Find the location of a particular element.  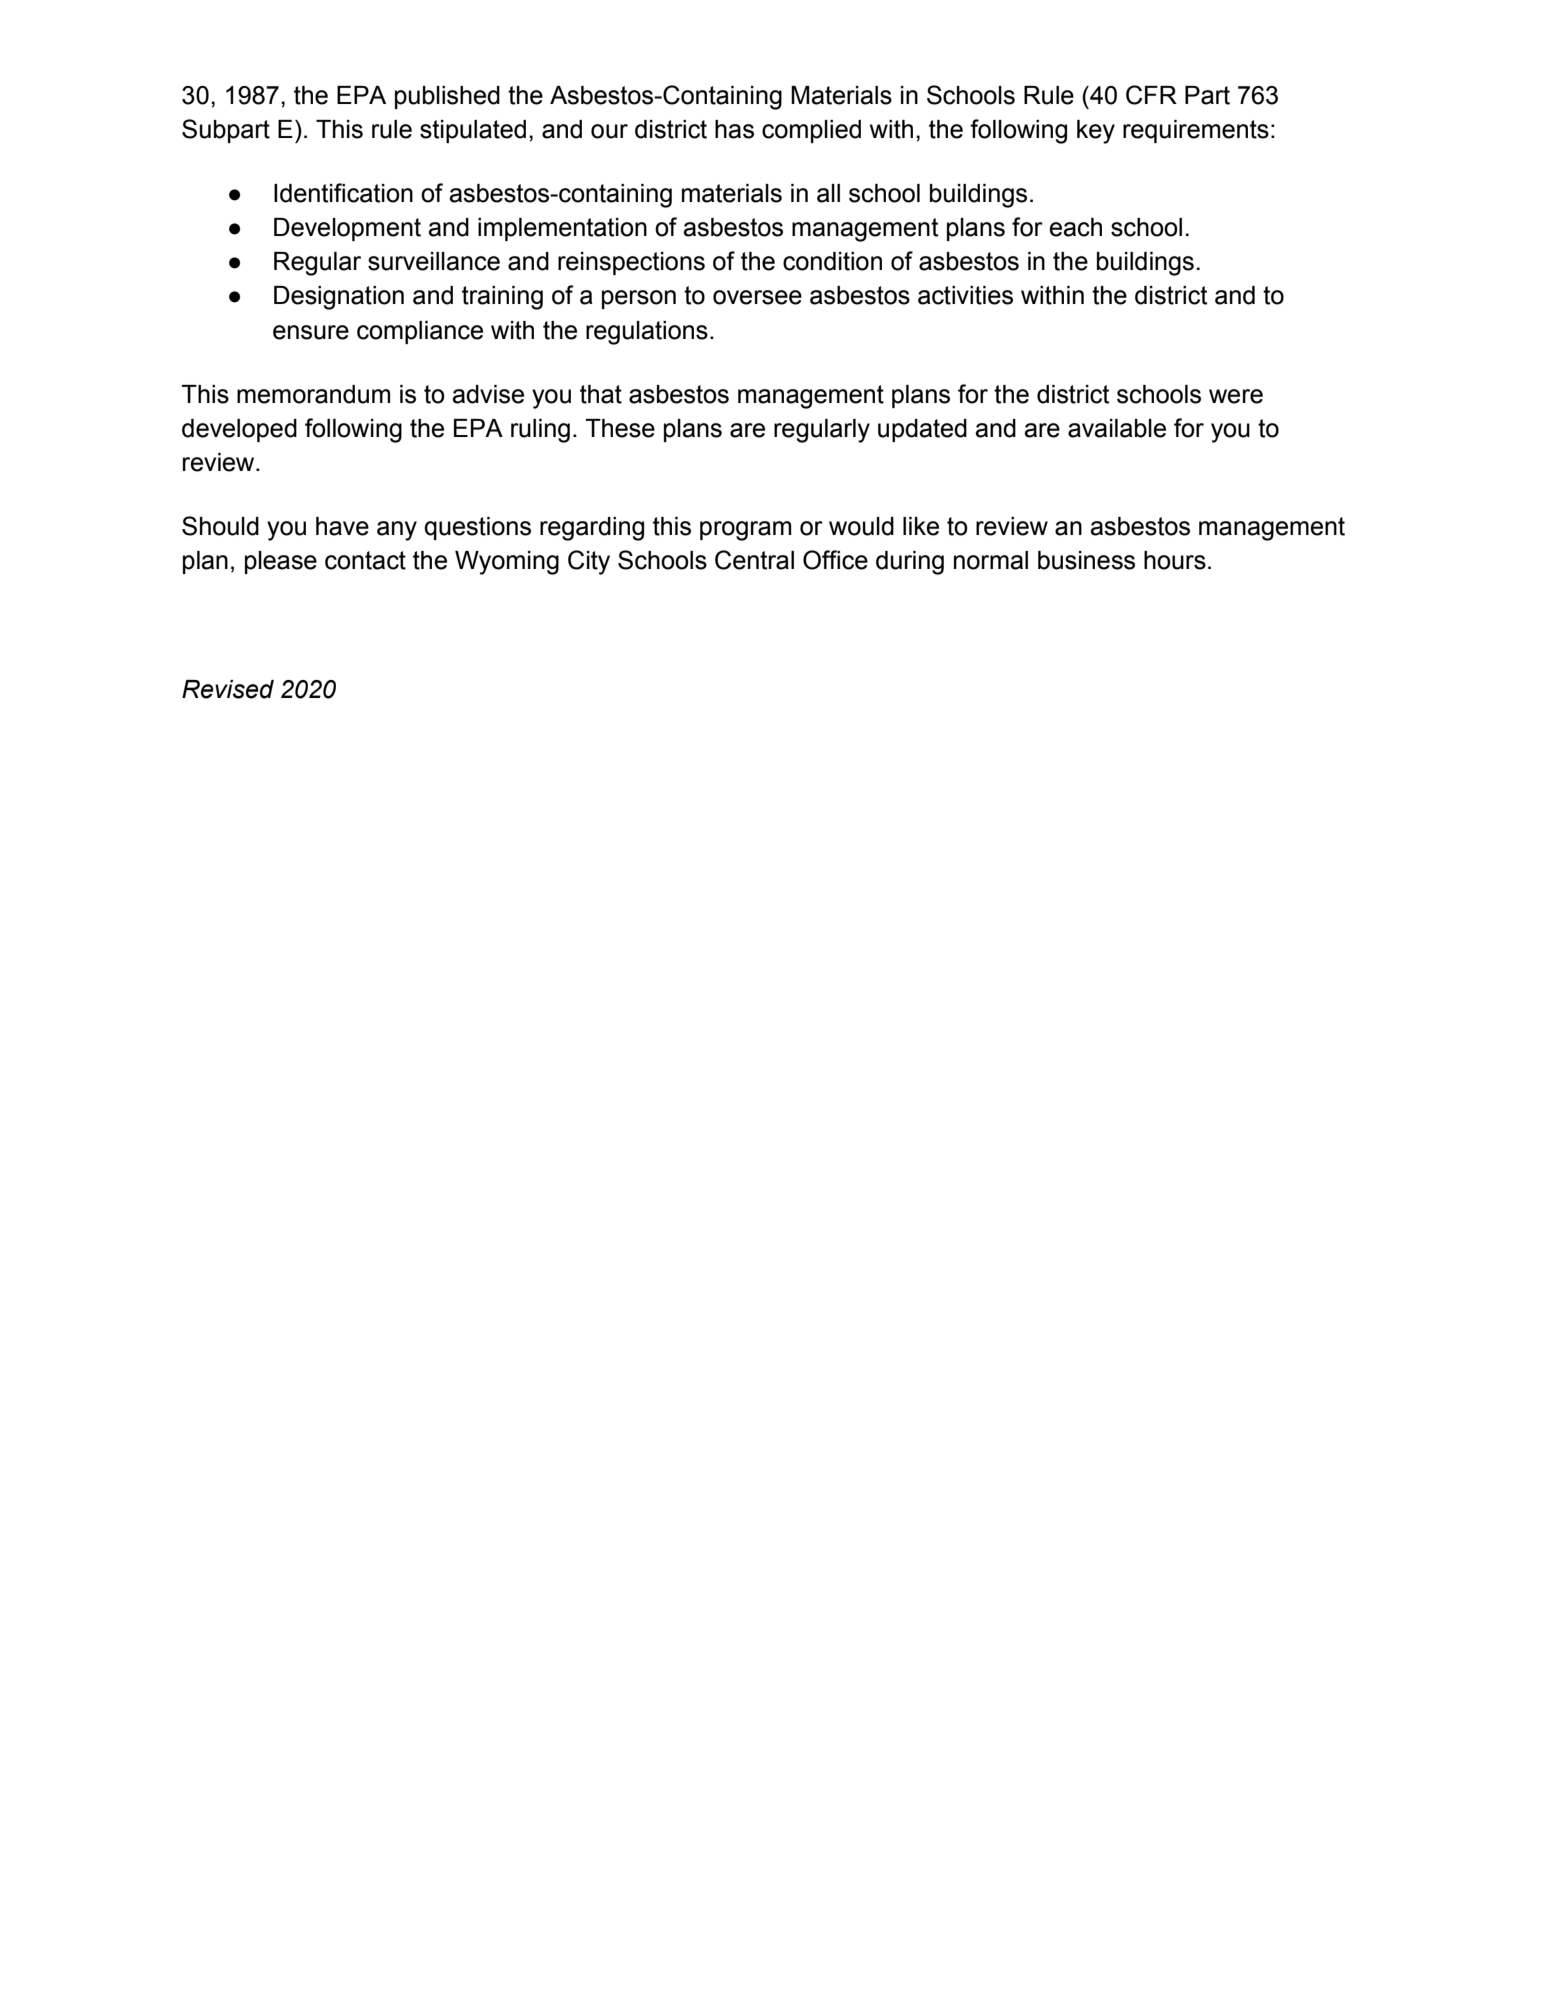

published is located at coordinates (447, 97).
